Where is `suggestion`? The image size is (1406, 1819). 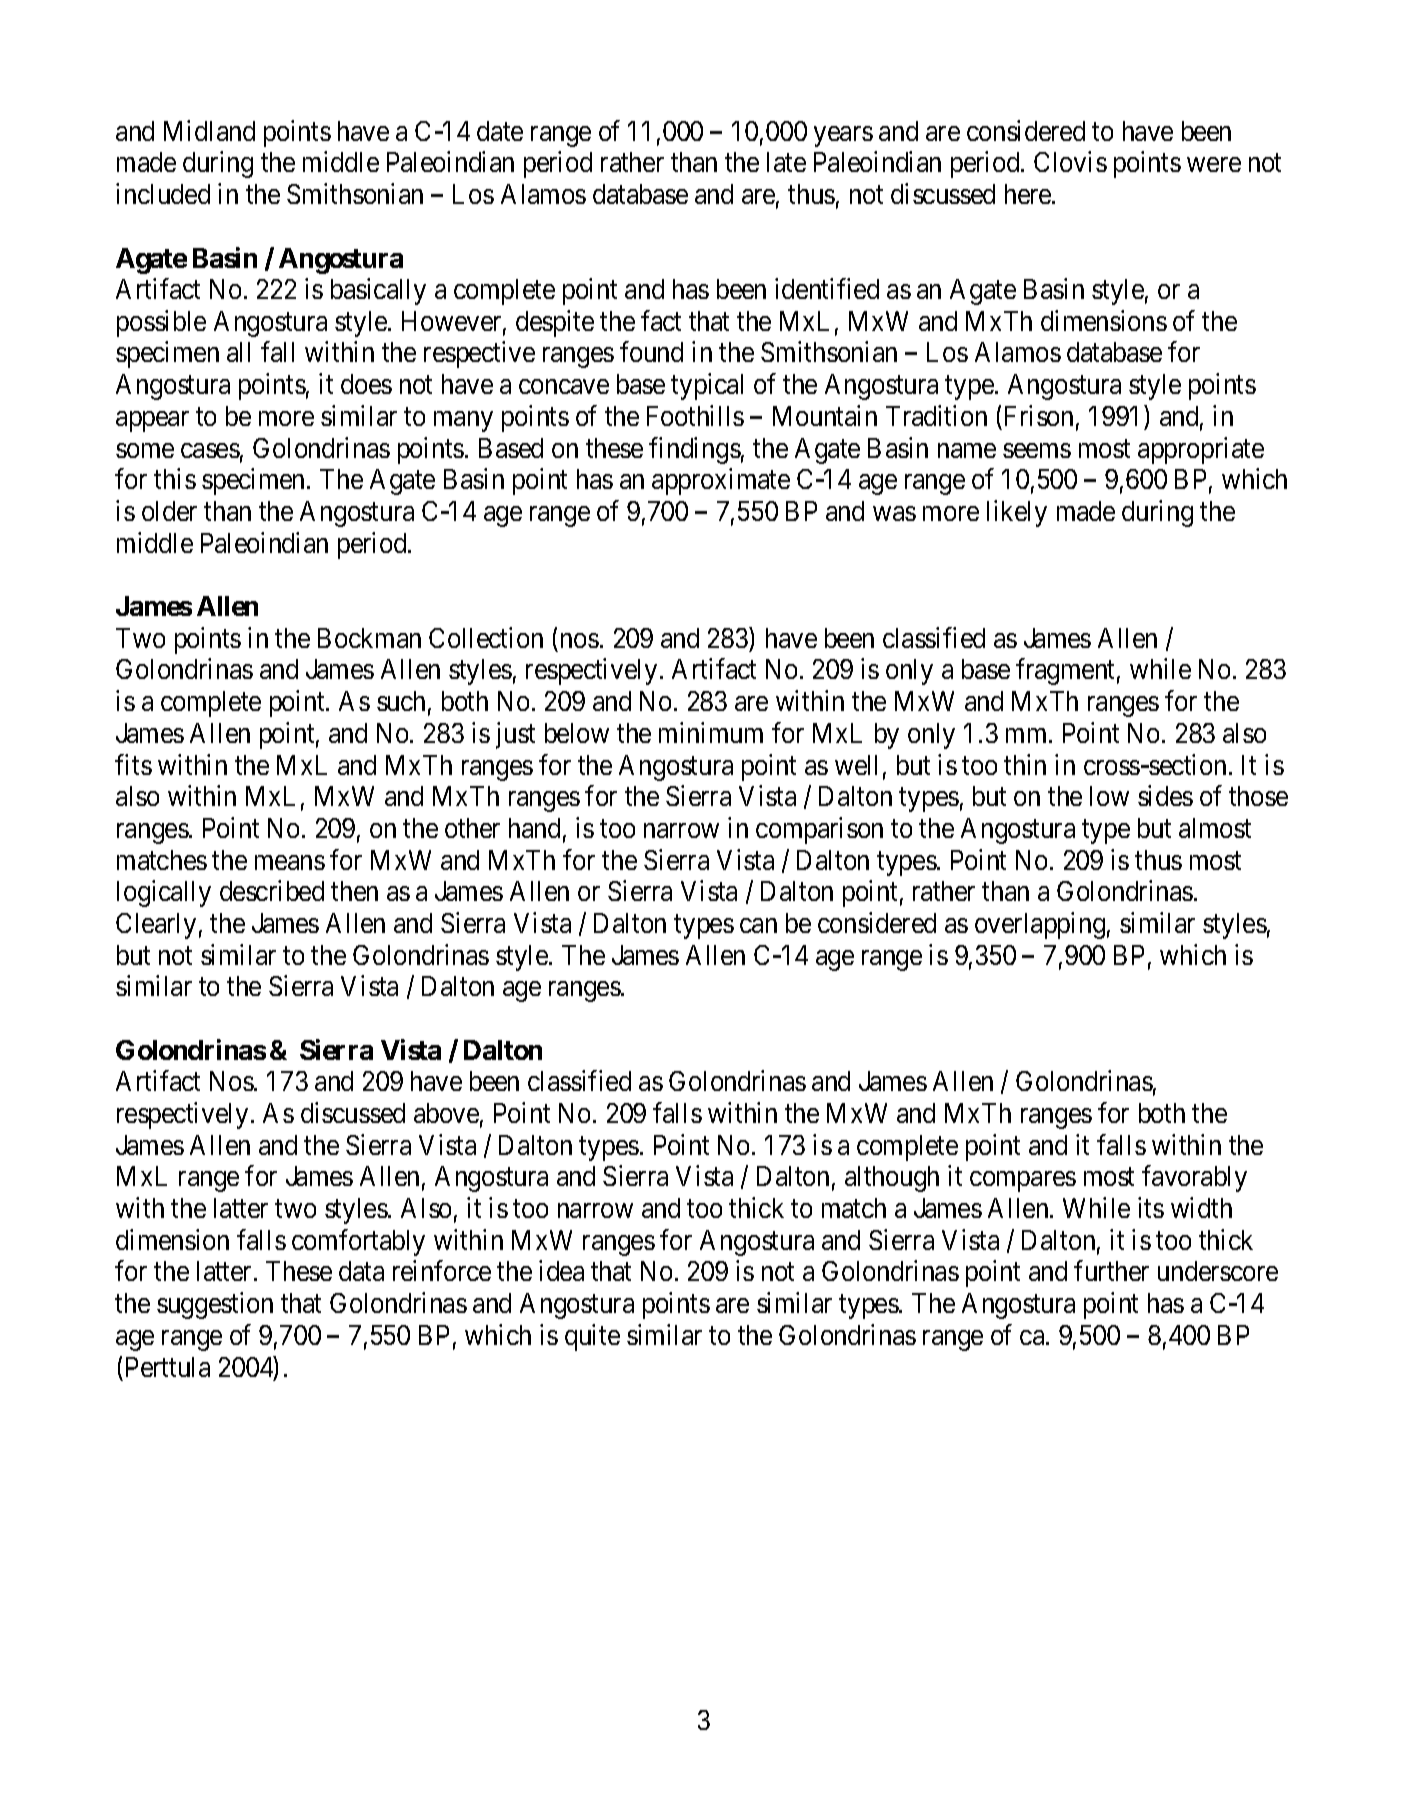
suggestion is located at coordinates (215, 1305).
